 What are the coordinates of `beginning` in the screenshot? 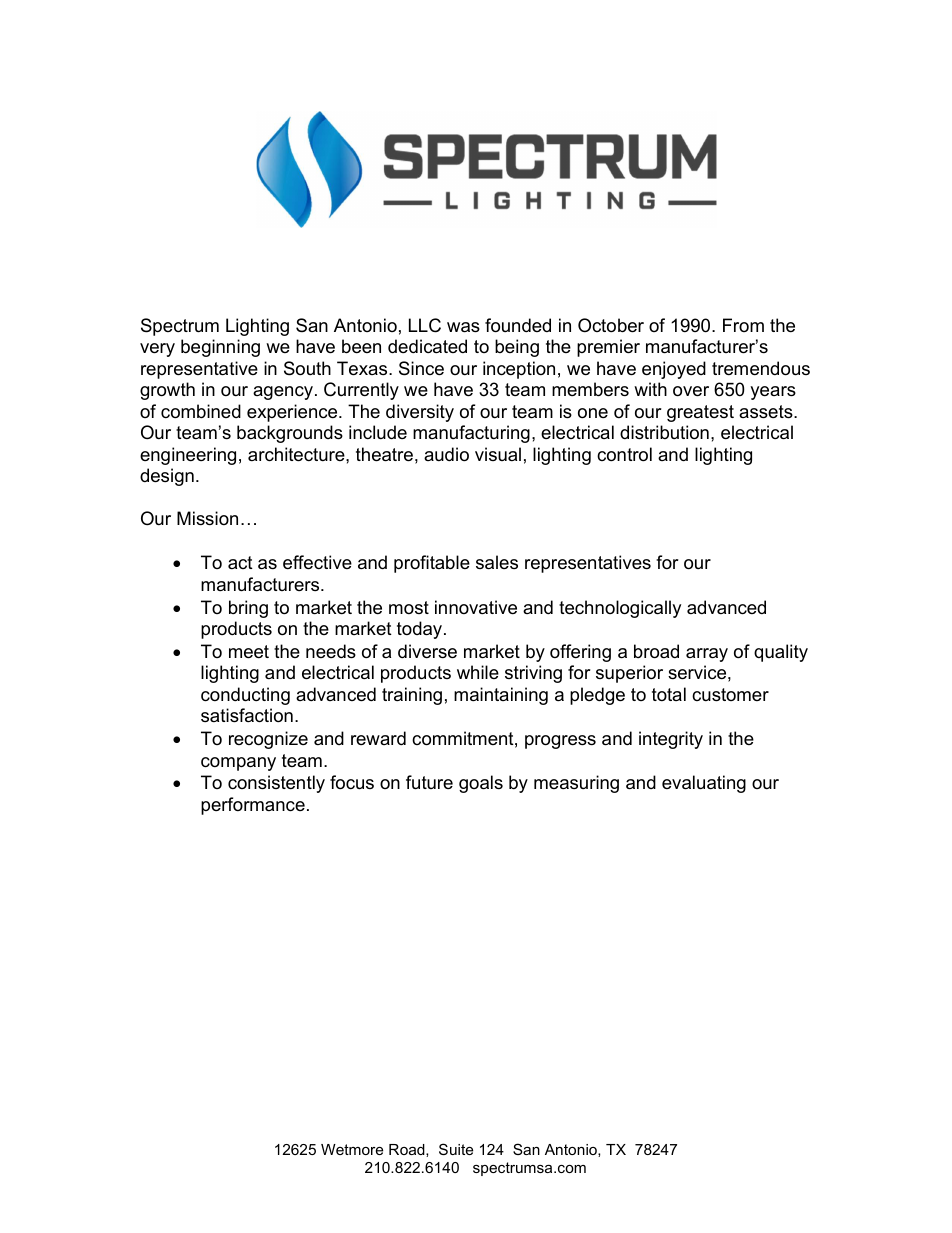 It's located at (220, 348).
